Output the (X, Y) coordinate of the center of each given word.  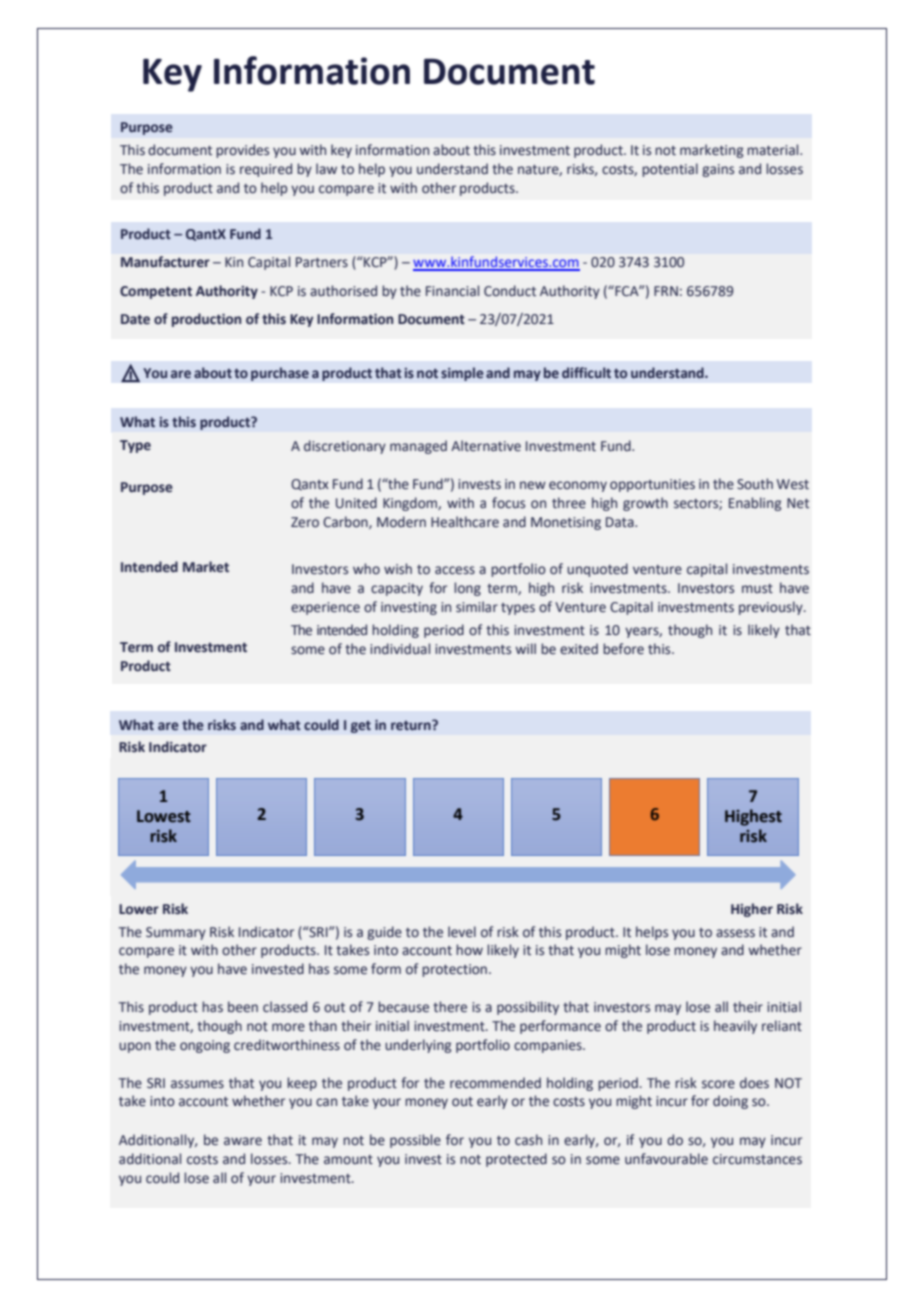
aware (243, 1141)
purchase (280, 374)
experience (325, 608)
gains (718, 170)
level (462, 932)
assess (735, 933)
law (326, 168)
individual (400, 648)
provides (242, 151)
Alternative (486, 446)
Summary (176, 933)
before (623, 649)
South (755, 484)
